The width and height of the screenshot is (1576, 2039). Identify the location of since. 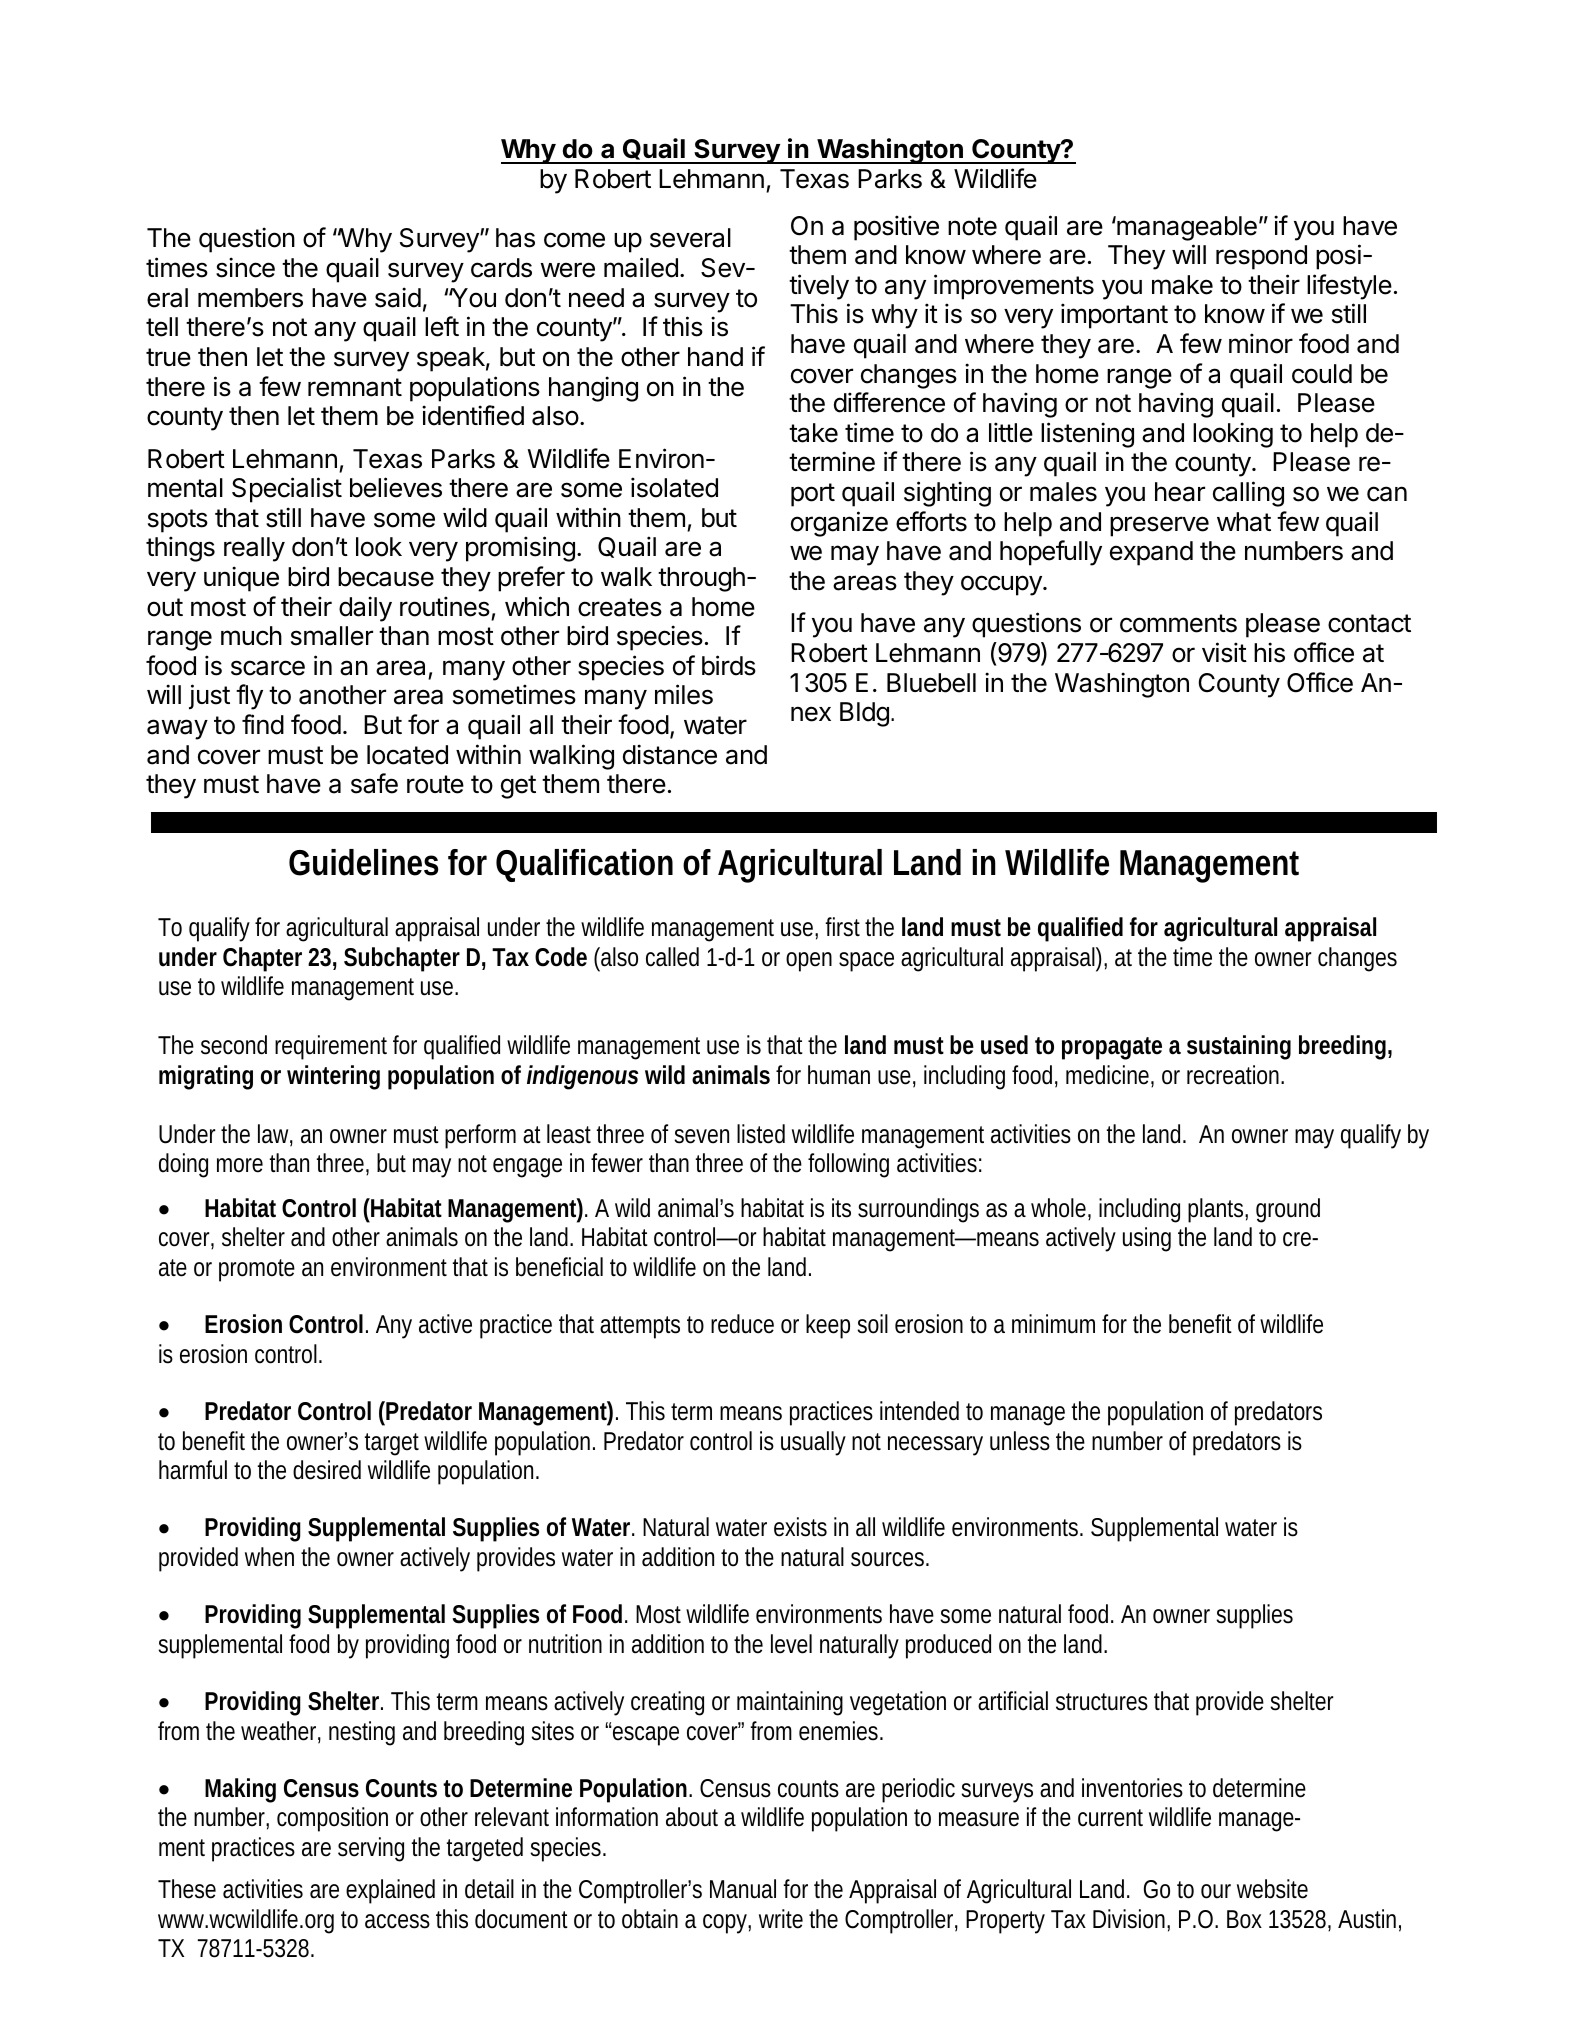
(245, 267).
